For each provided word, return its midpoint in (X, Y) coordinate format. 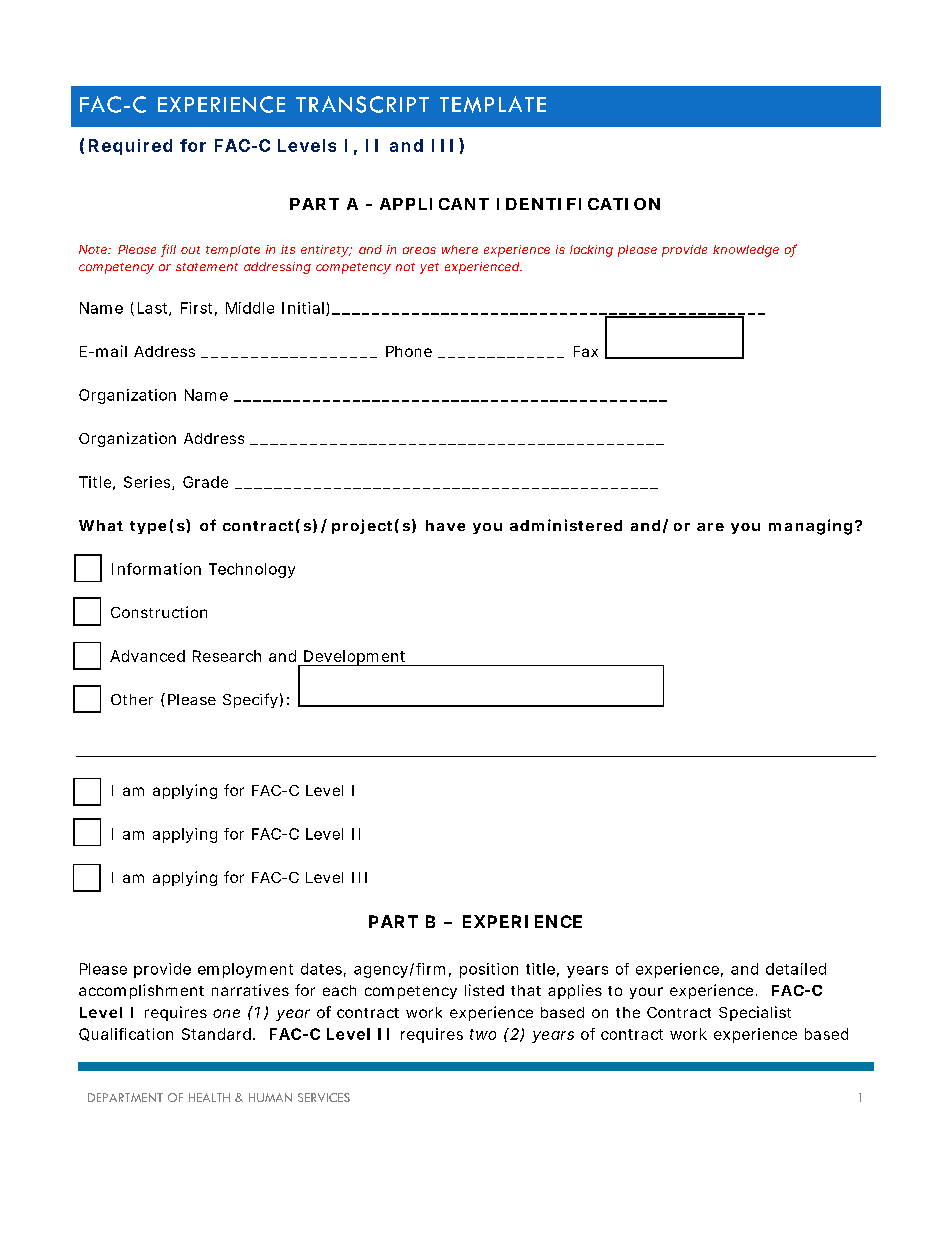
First (199, 309)
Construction (159, 612)
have (445, 525)
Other (132, 699)
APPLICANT (434, 204)
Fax (586, 351)
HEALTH (209, 1097)
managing (810, 527)
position (489, 970)
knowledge (746, 251)
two (483, 1034)
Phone (409, 351)
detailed (796, 969)
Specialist (755, 1013)
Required (130, 147)
